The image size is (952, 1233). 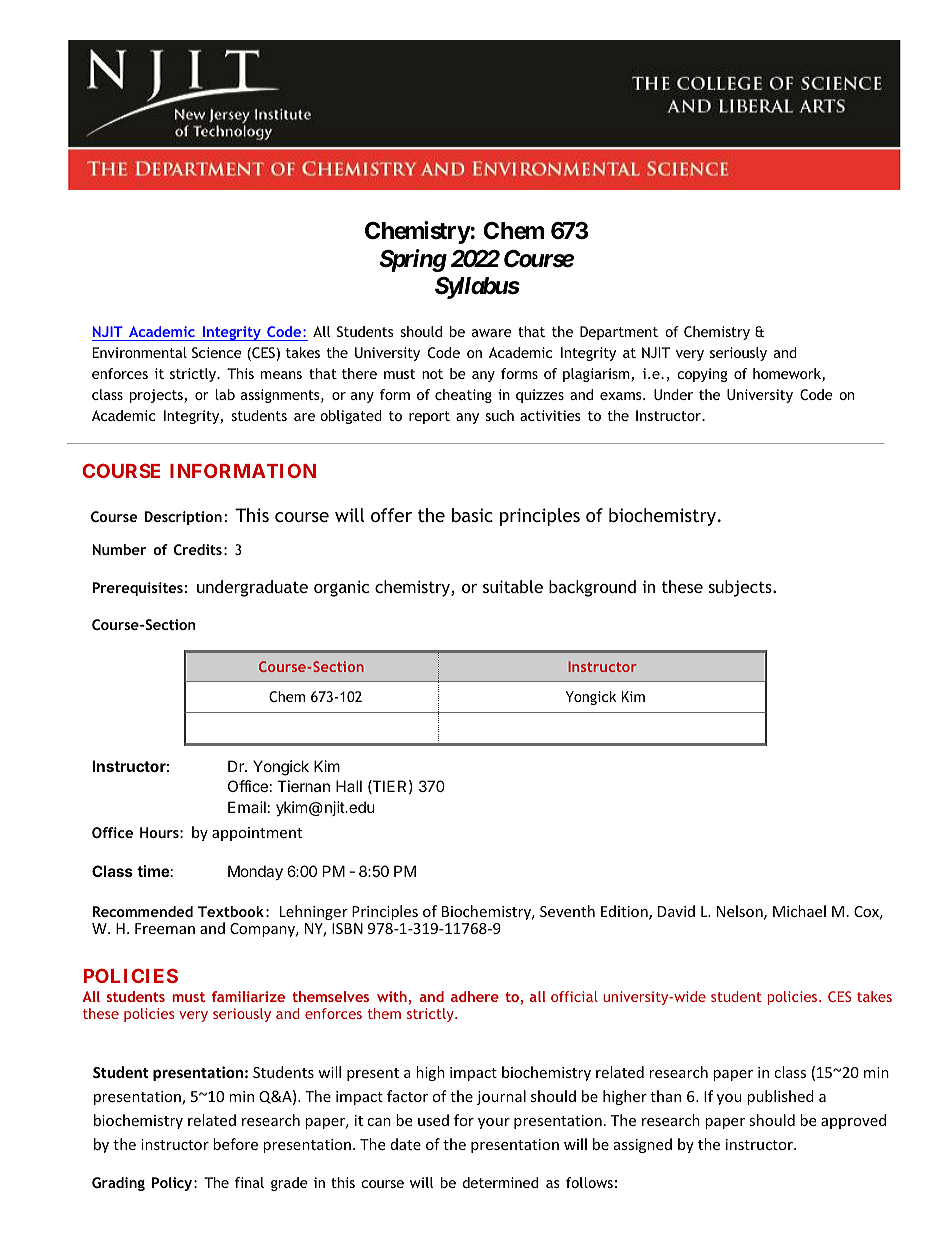 I want to click on Michael, so click(x=799, y=911).
